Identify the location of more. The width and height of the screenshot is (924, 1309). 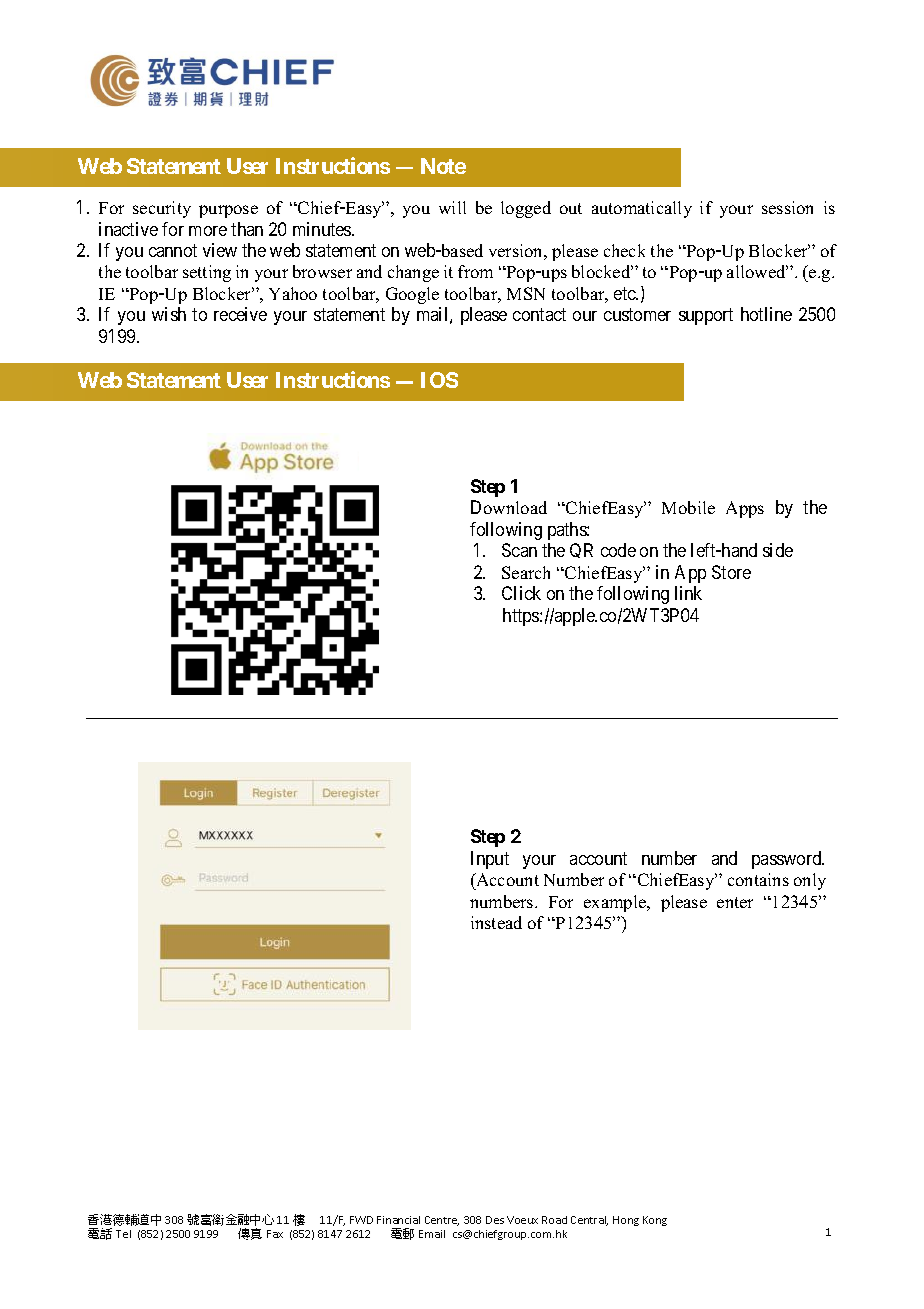
(208, 231).
